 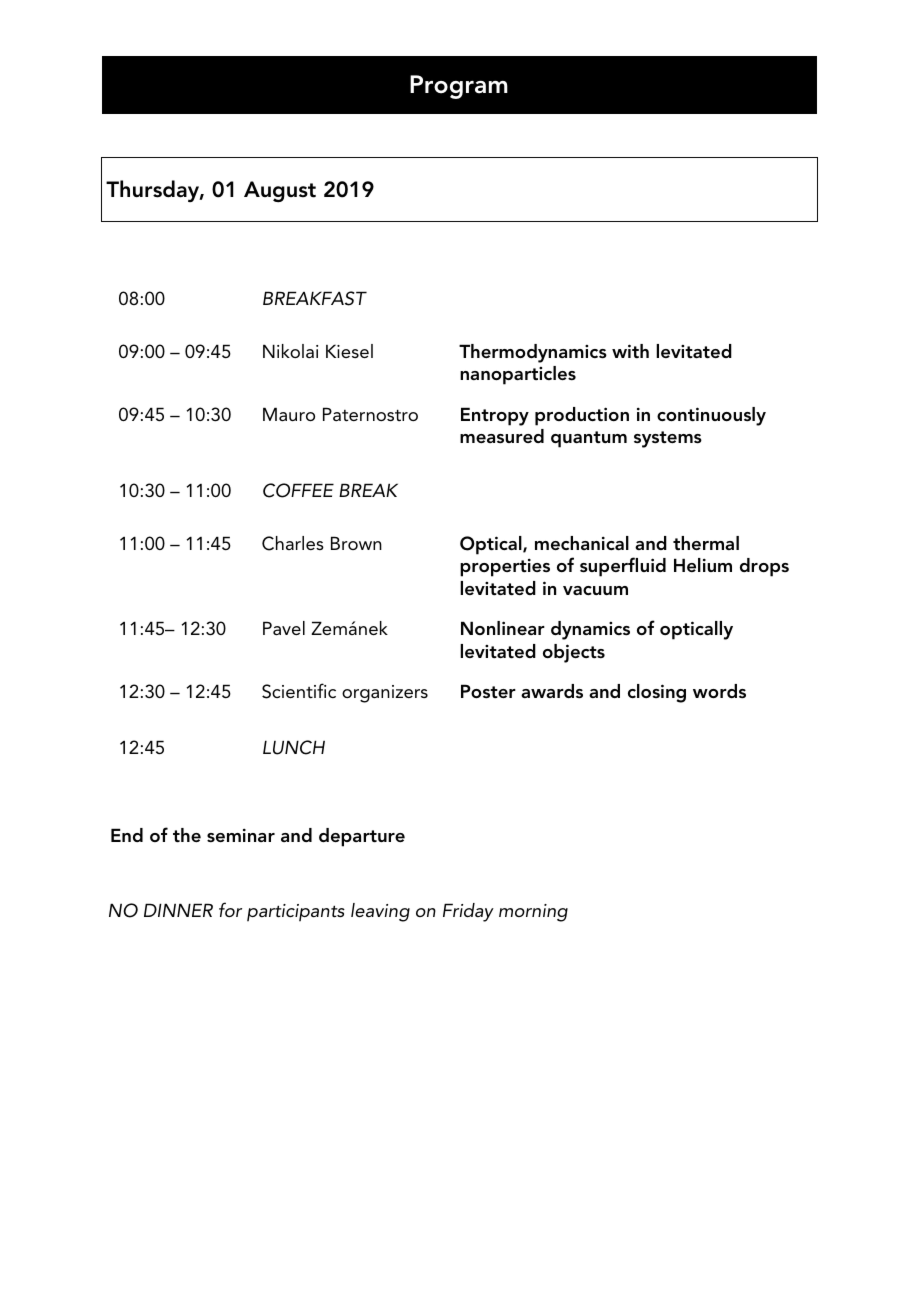 I want to click on Helium, so click(x=703, y=565).
